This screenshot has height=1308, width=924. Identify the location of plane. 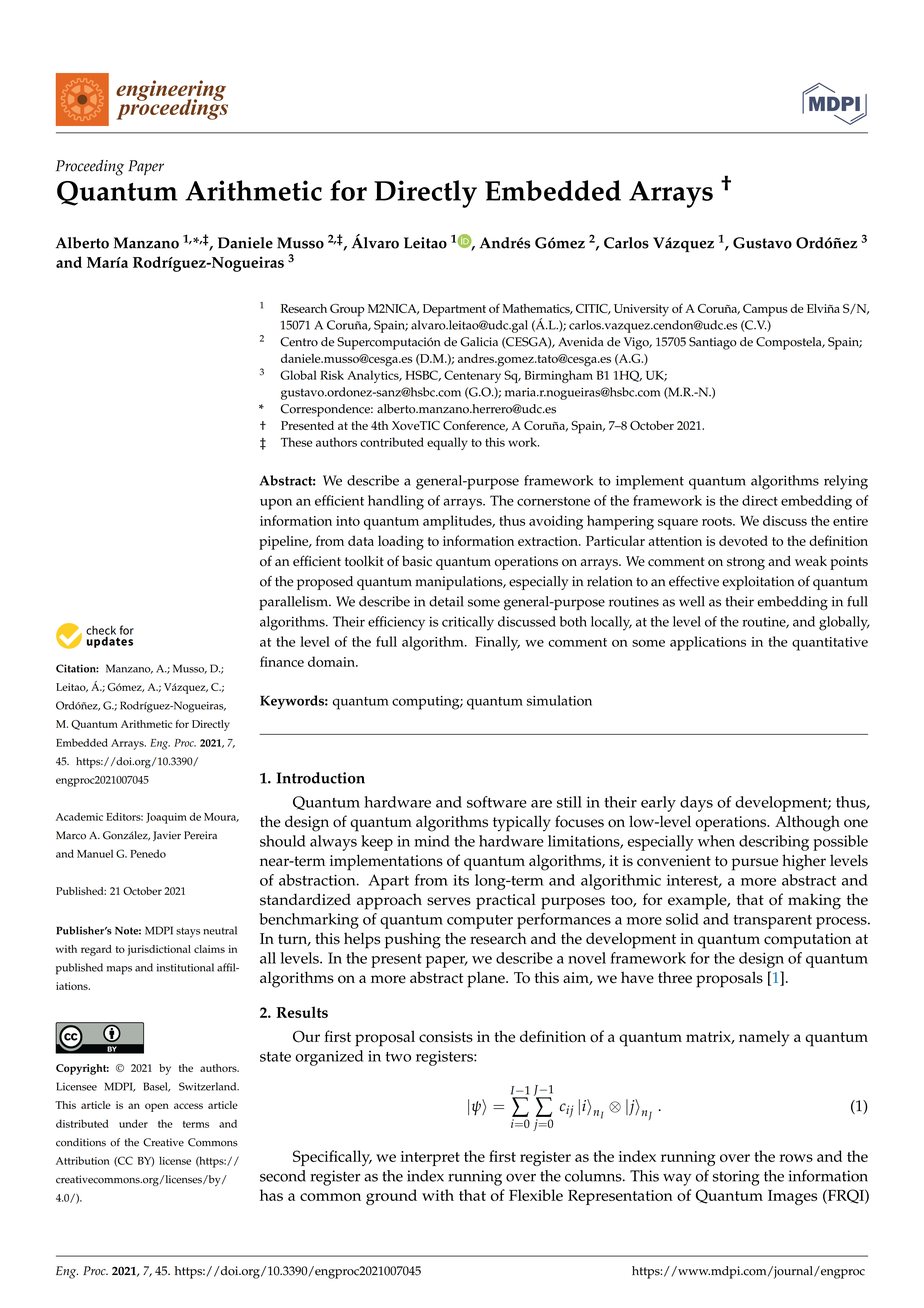
(487, 980).
